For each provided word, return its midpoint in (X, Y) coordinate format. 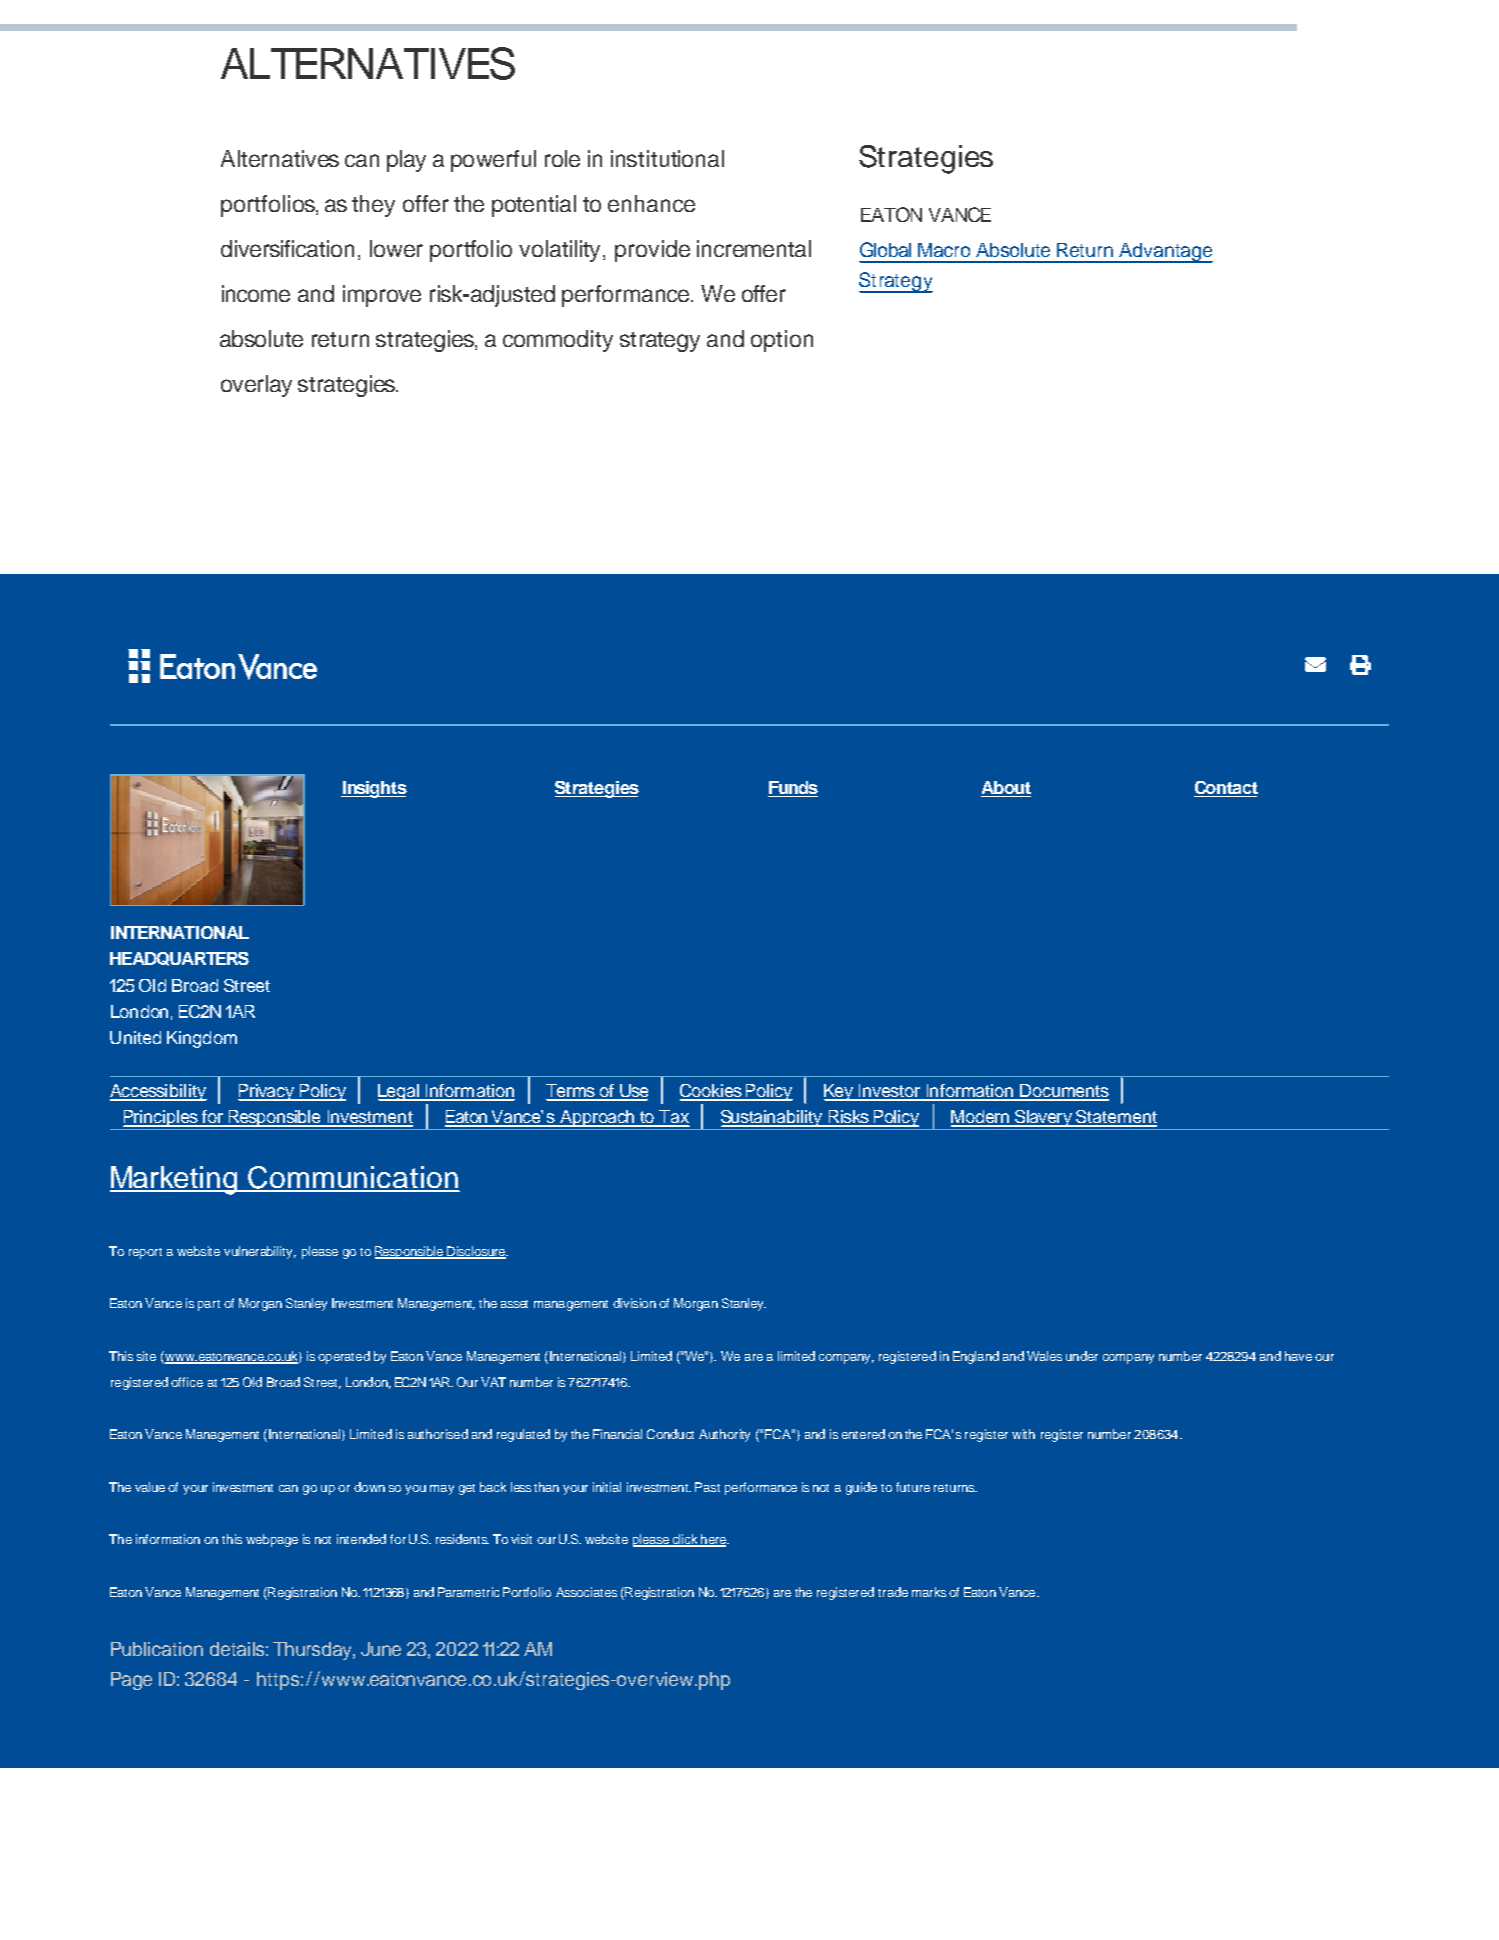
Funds (793, 789)
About (1006, 789)
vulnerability (260, 1252)
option (782, 341)
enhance (651, 203)
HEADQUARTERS (179, 959)
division (634, 1303)
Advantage (1165, 253)
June (381, 1649)
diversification (287, 248)
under (1082, 1356)
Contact (1226, 789)
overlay (256, 386)
